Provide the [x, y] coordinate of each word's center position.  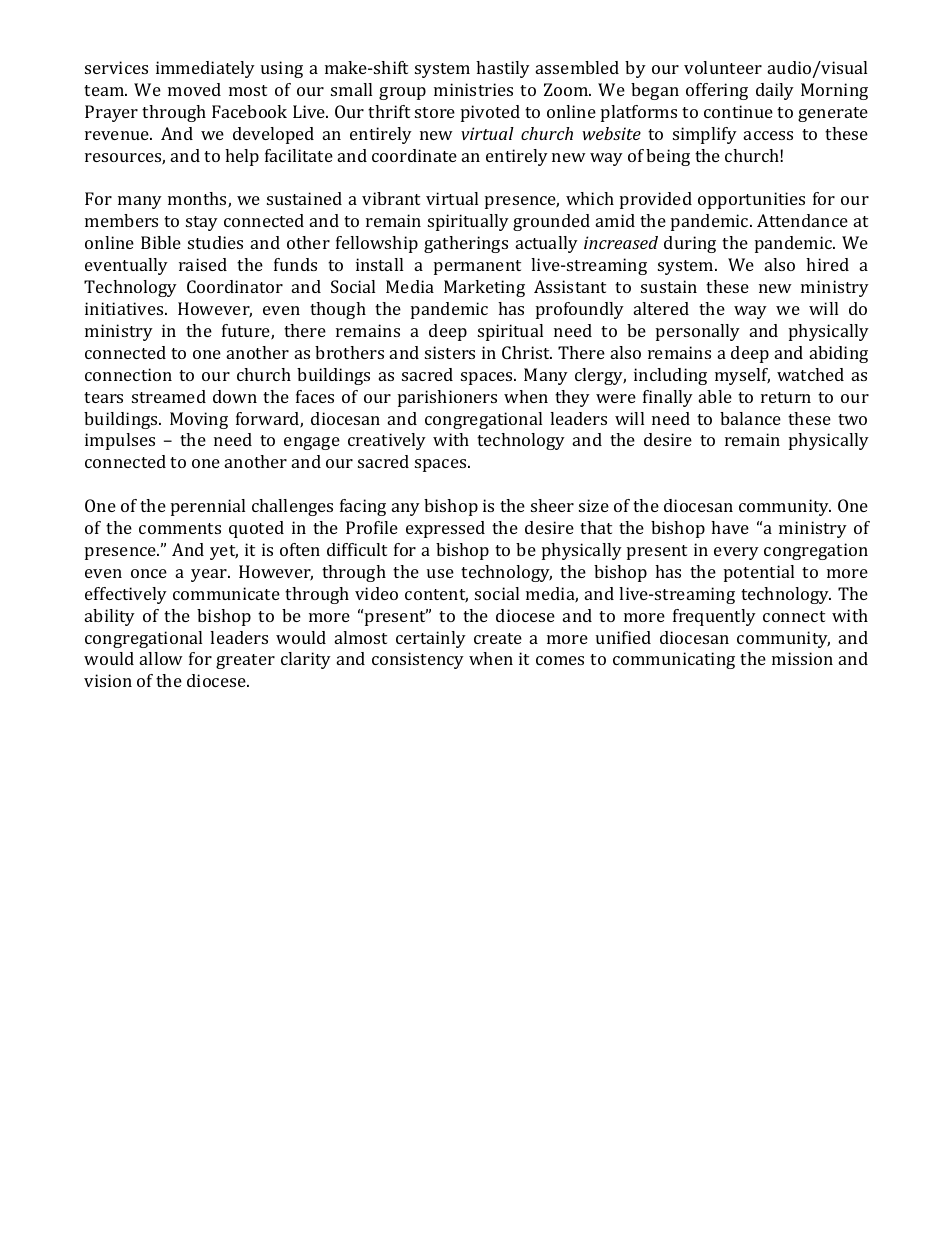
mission [802, 658]
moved [194, 89]
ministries [473, 89]
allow [161, 658]
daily [775, 91]
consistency [418, 660]
